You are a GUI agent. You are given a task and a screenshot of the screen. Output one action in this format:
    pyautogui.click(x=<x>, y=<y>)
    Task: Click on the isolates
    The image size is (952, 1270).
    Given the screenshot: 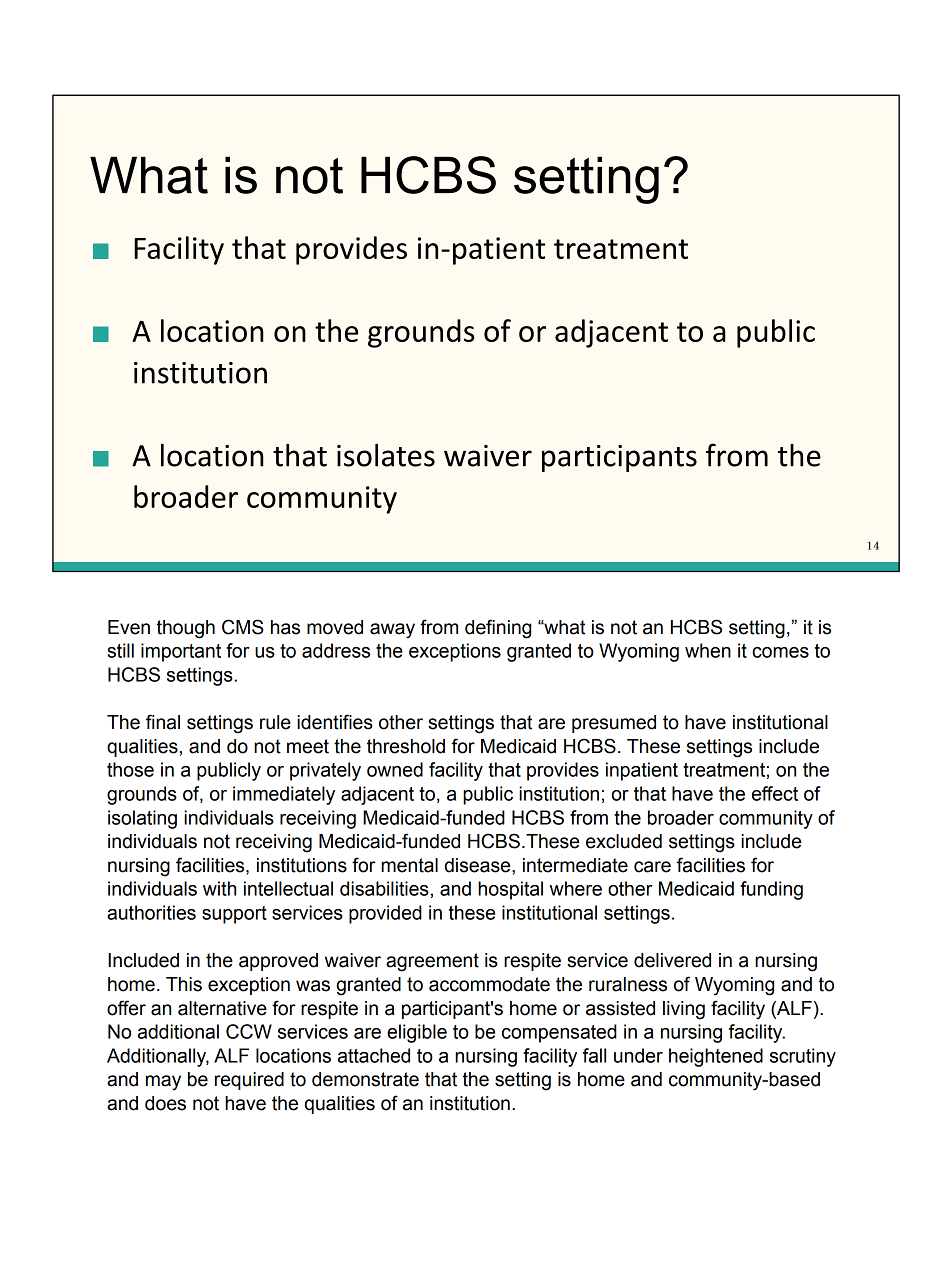 What is the action you would take?
    pyautogui.click(x=386, y=455)
